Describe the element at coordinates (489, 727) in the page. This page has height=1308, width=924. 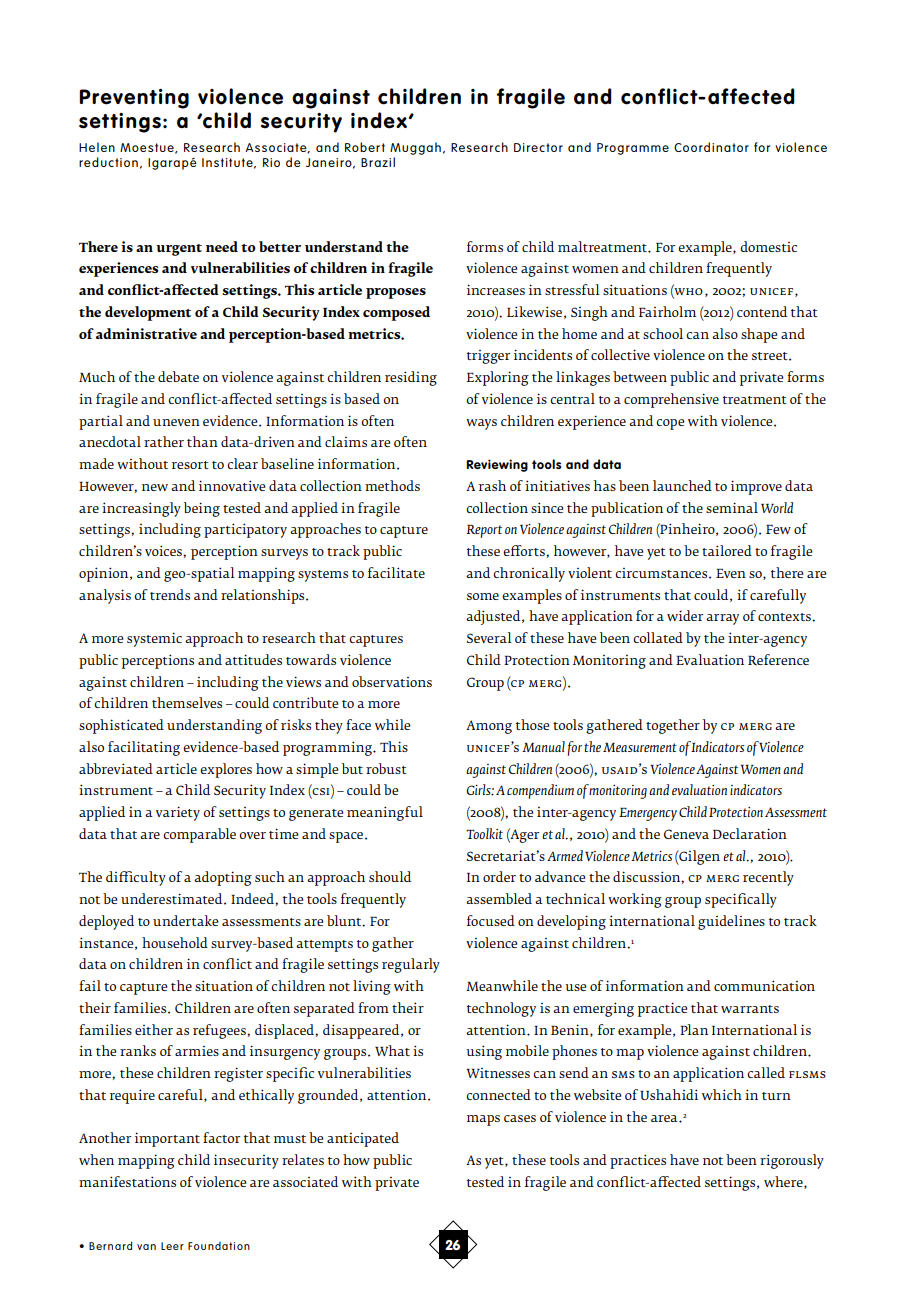
I see `Among` at that location.
